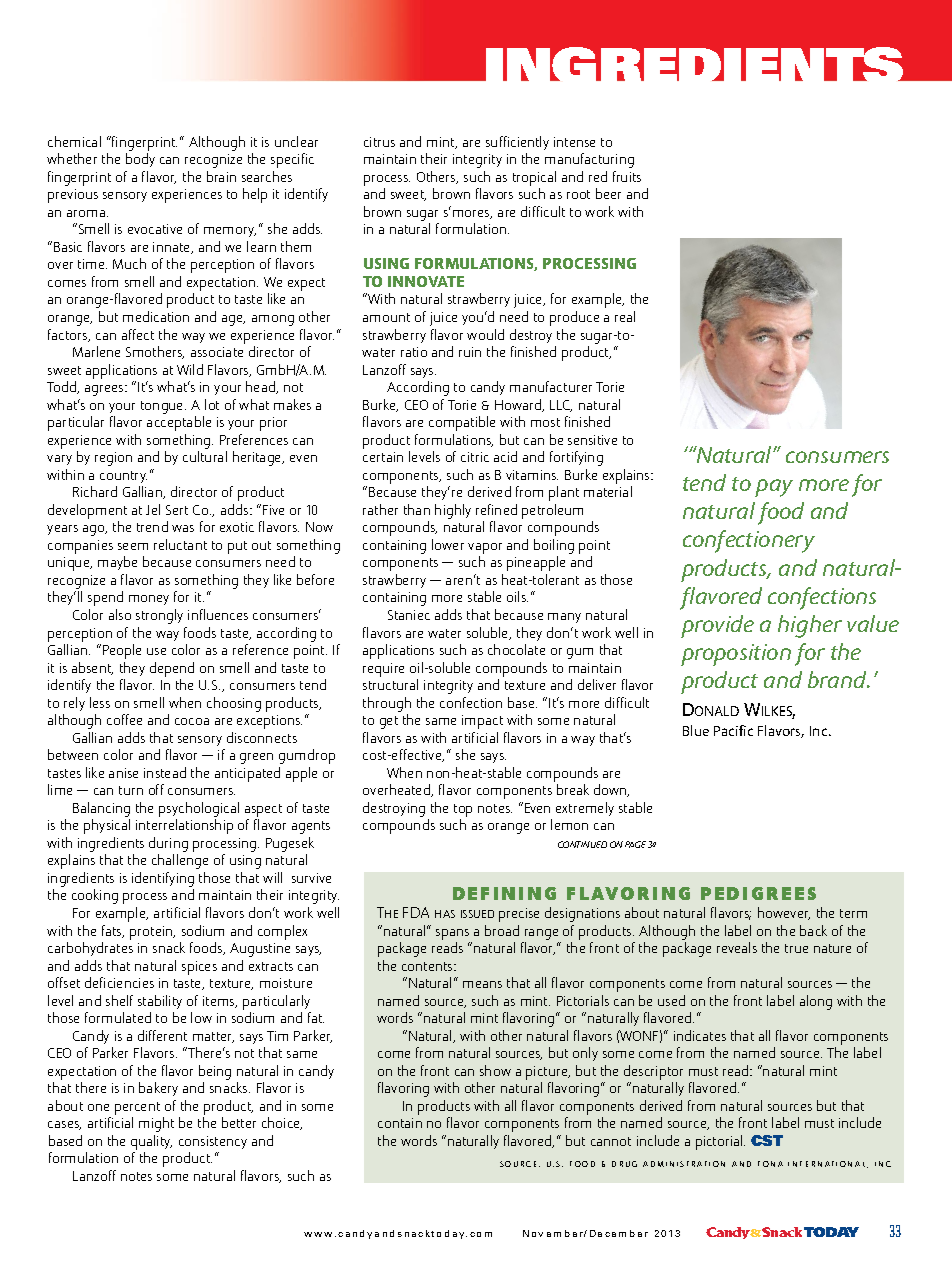 The height and width of the page is (1280, 952). Describe the element at coordinates (140, 160) in the page. I see `body` at that location.
